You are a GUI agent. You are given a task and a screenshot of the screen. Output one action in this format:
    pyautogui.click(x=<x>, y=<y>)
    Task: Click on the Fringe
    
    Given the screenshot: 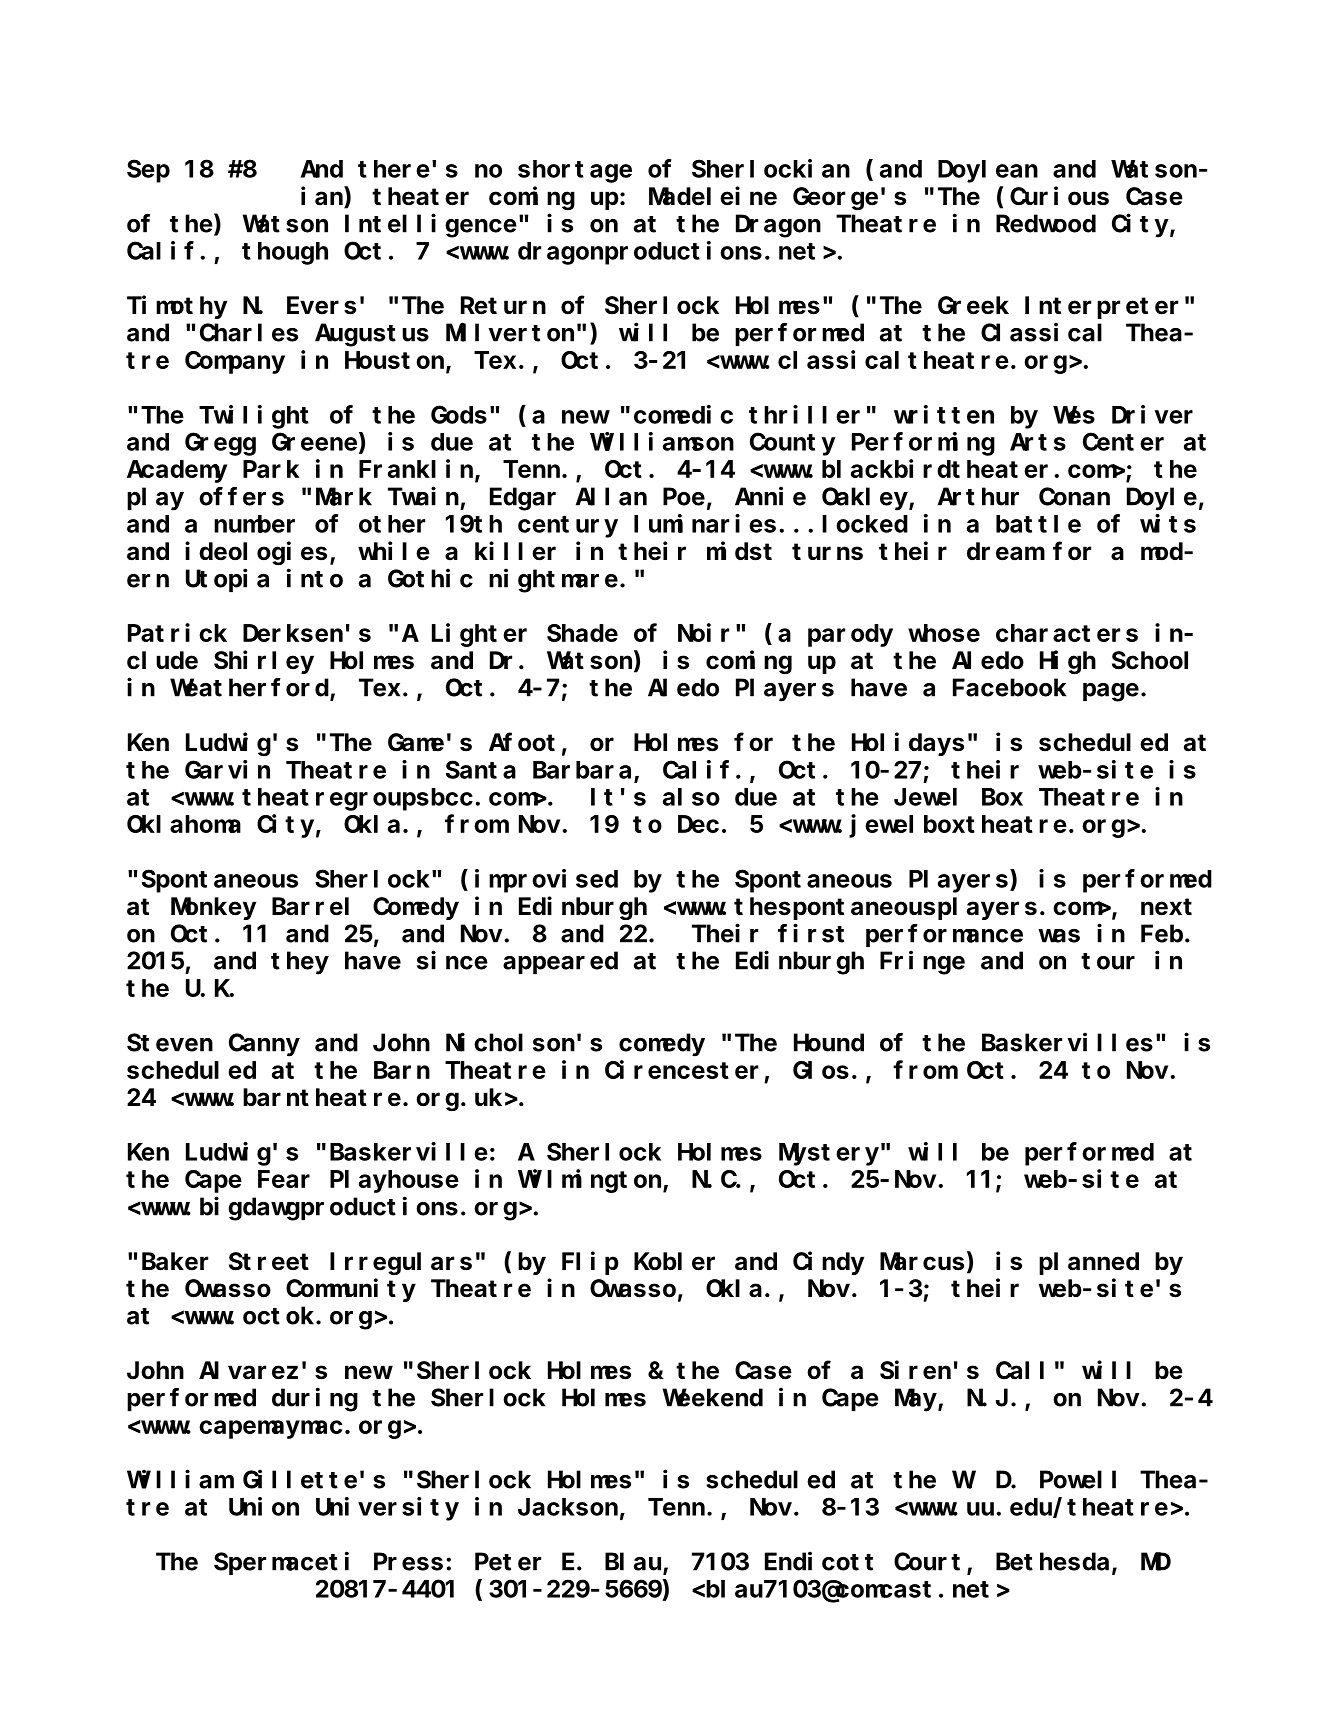 What is the action you would take?
    pyautogui.click(x=922, y=963)
